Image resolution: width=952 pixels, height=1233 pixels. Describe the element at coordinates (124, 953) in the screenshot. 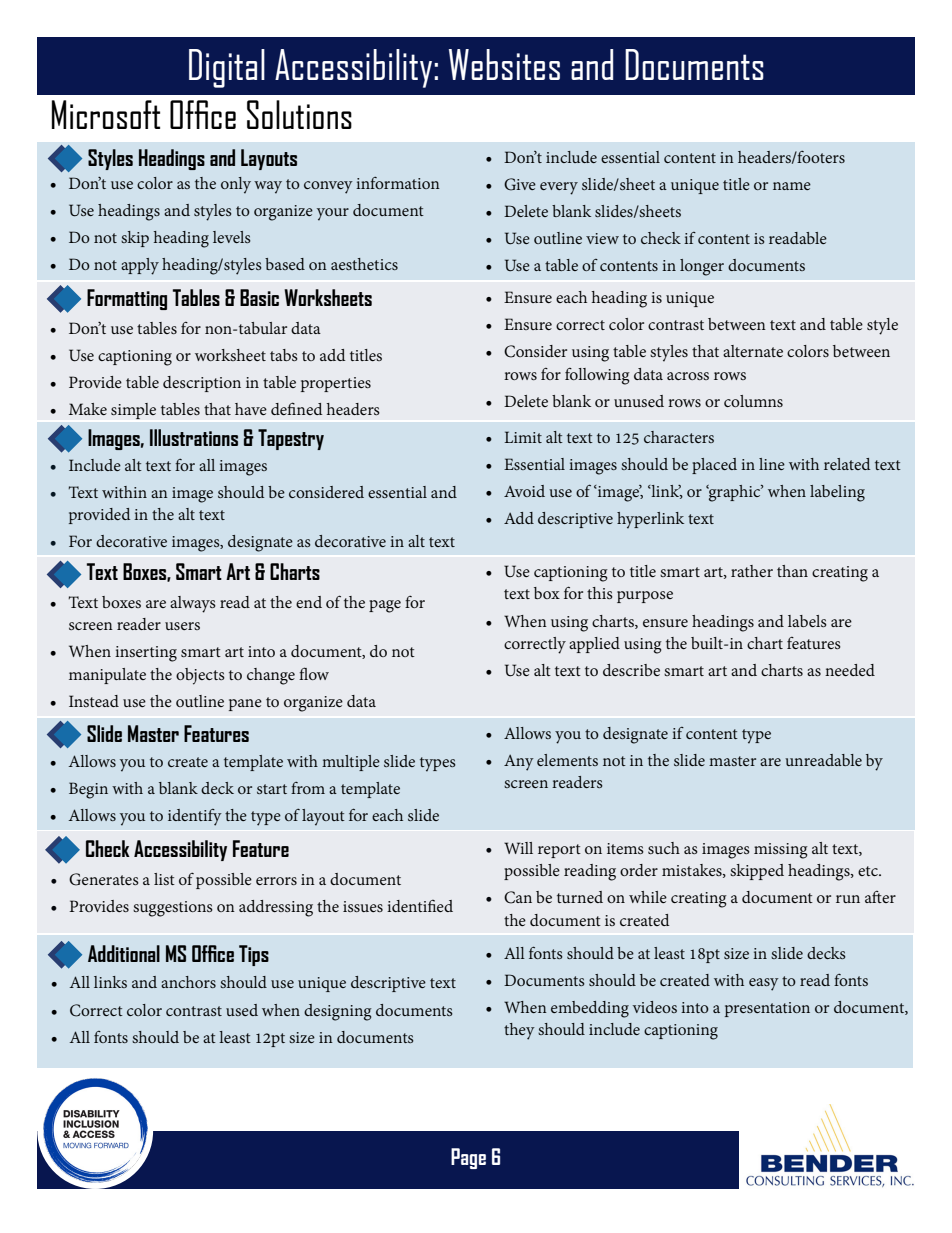

I see `Additional` at that location.
